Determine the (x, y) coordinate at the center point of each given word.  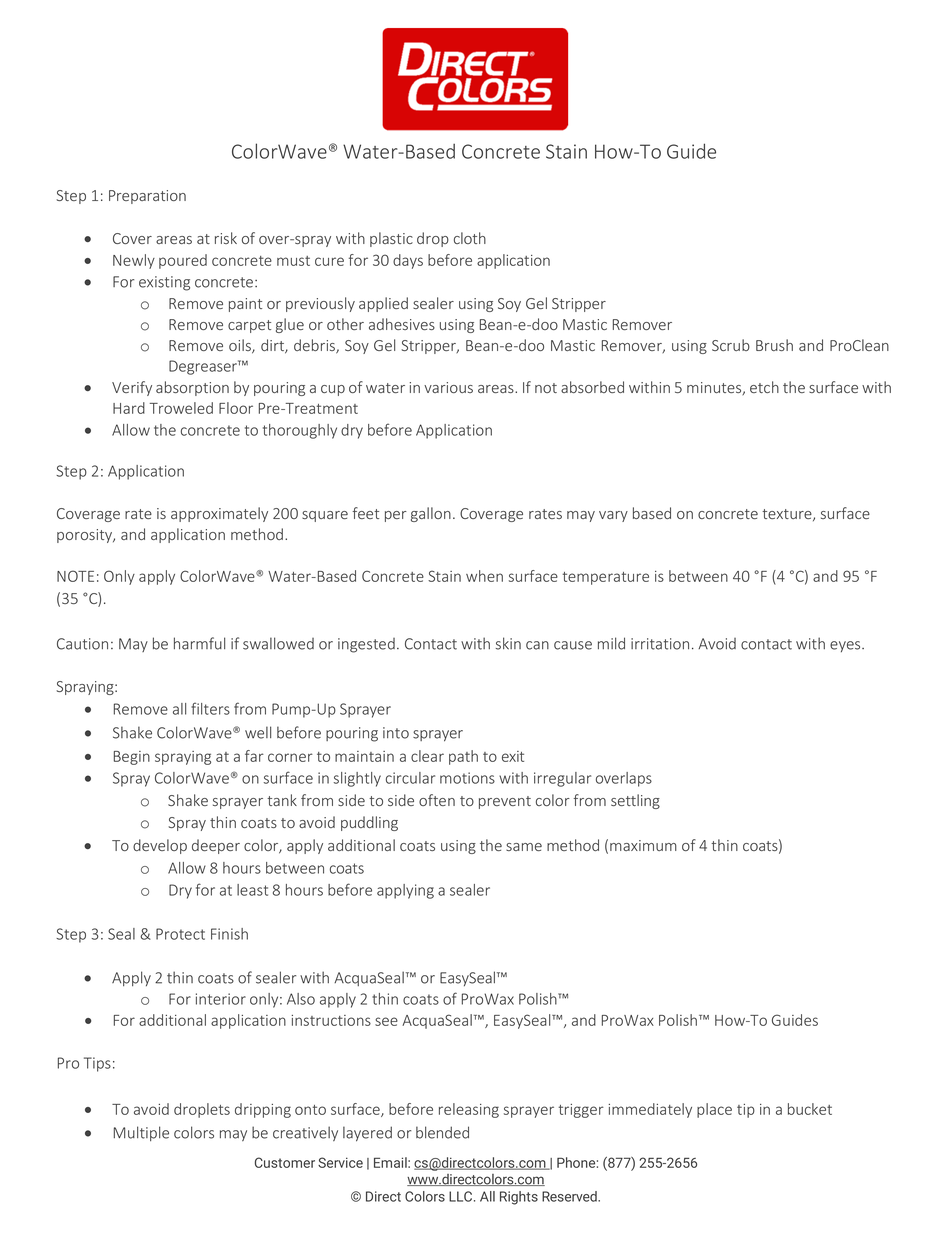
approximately (219, 514)
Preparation (147, 197)
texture (788, 515)
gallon (431, 514)
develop (160, 846)
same (524, 847)
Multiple (141, 1133)
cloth (470, 238)
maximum (643, 845)
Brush (774, 345)
